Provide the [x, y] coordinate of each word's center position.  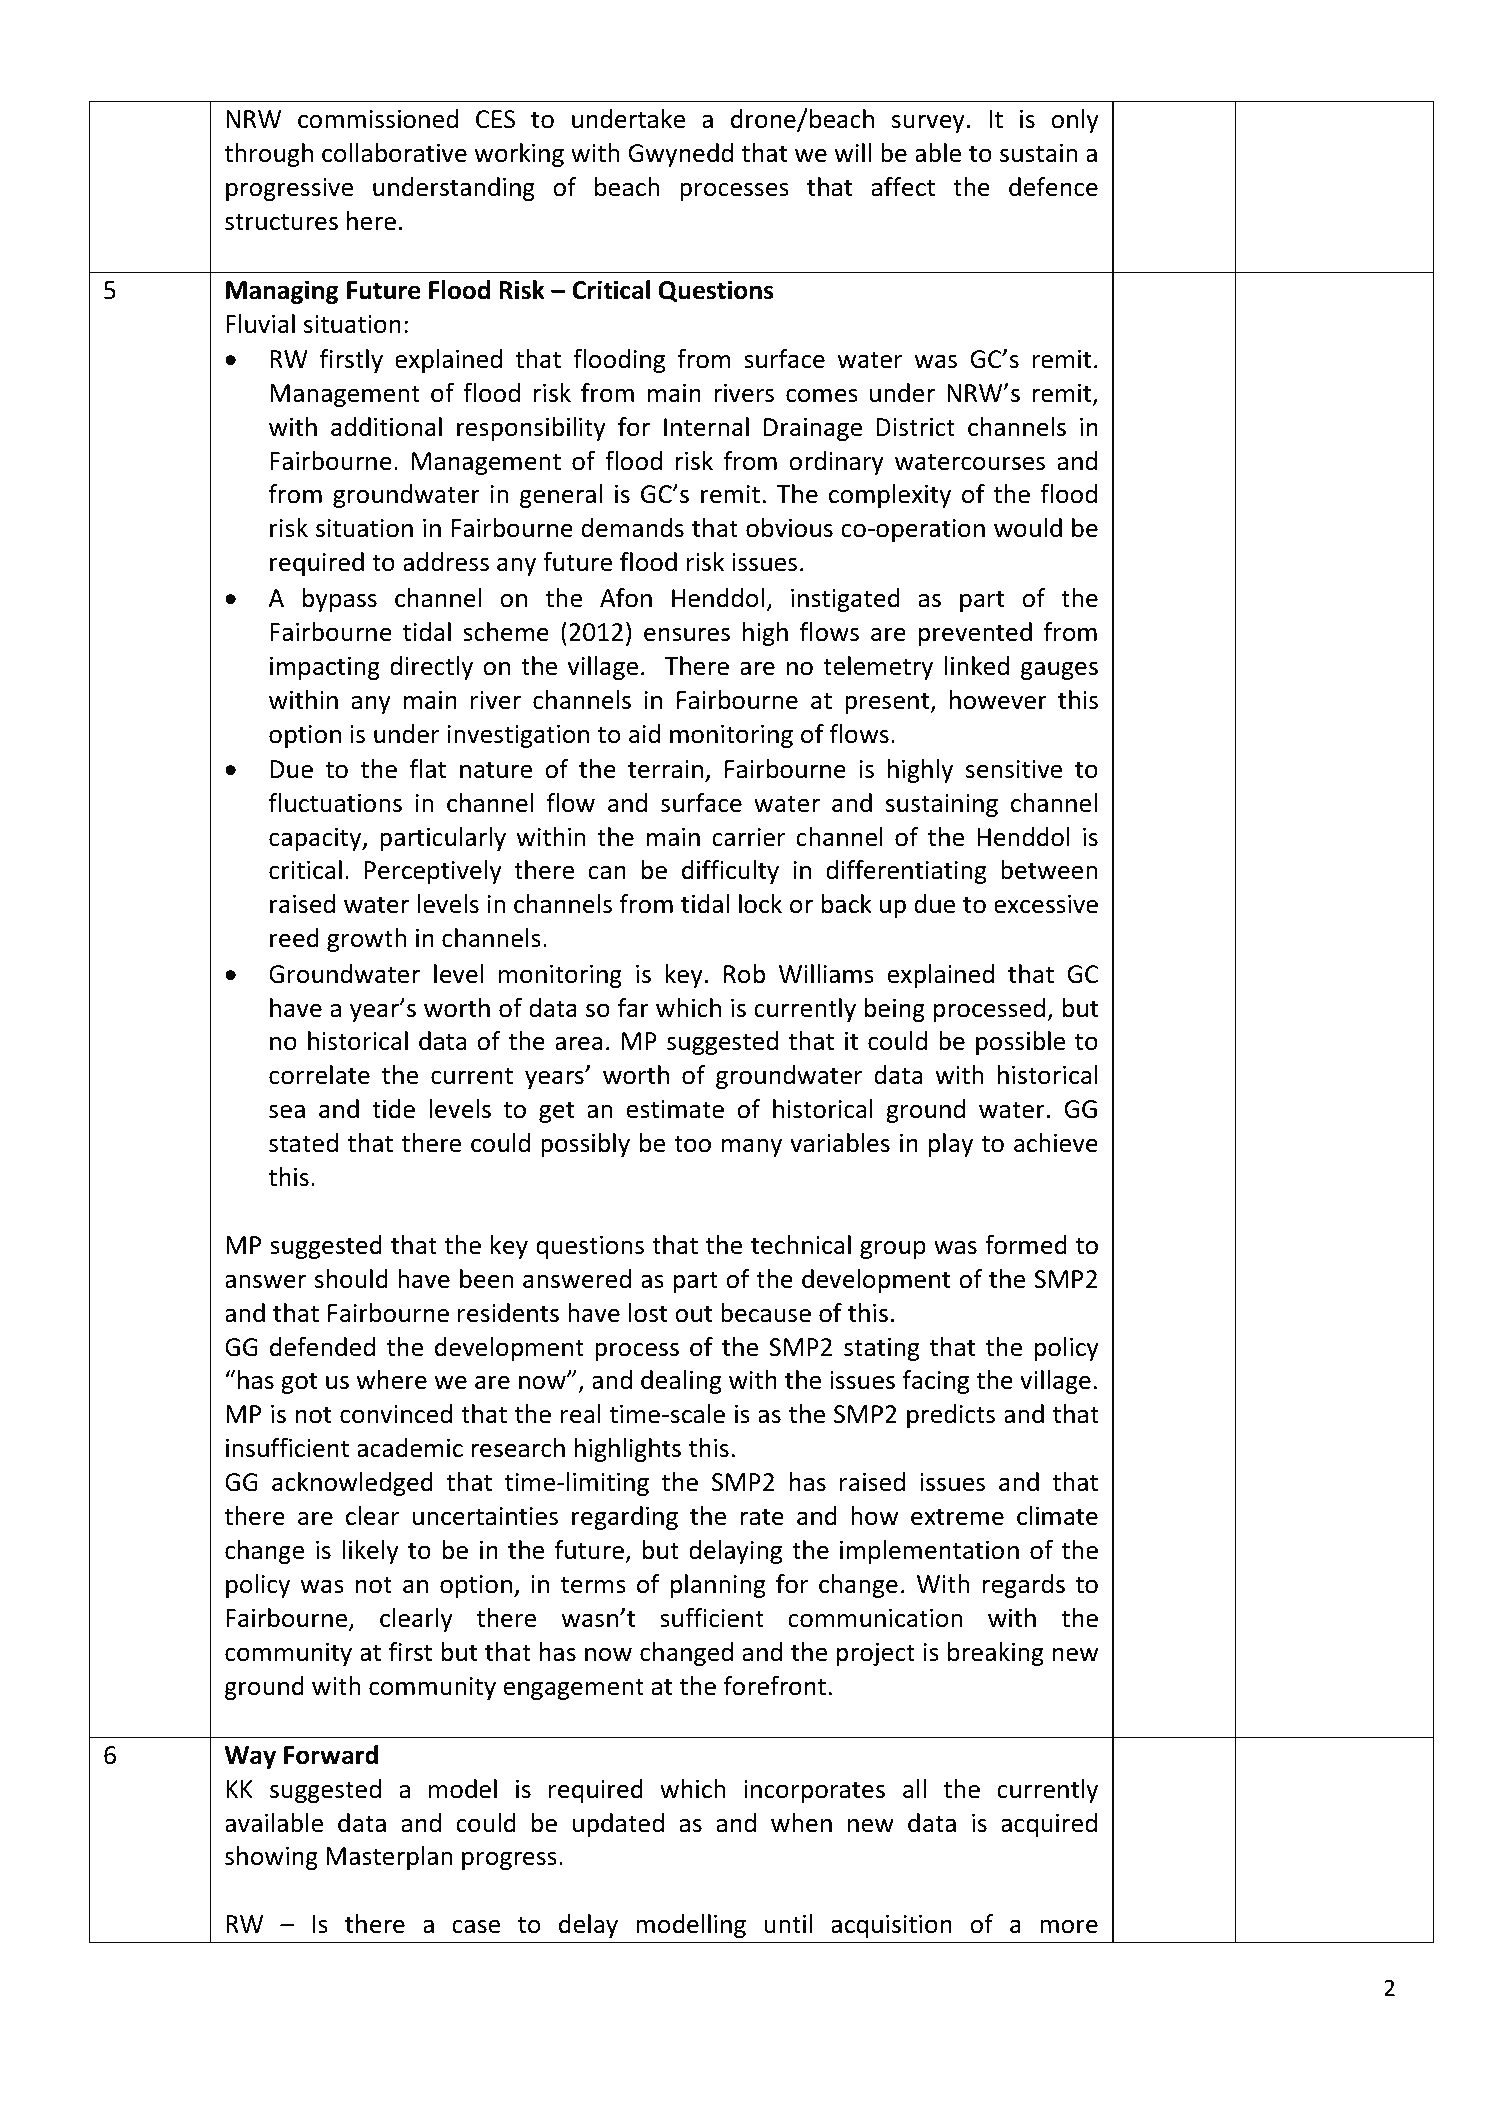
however [998, 700]
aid [644, 734]
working [519, 155]
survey [928, 124]
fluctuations [335, 803]
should [351, 1279]
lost [648, 1313]
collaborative [394, 153]
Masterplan [389, 1858]
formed [1026, 1245]
